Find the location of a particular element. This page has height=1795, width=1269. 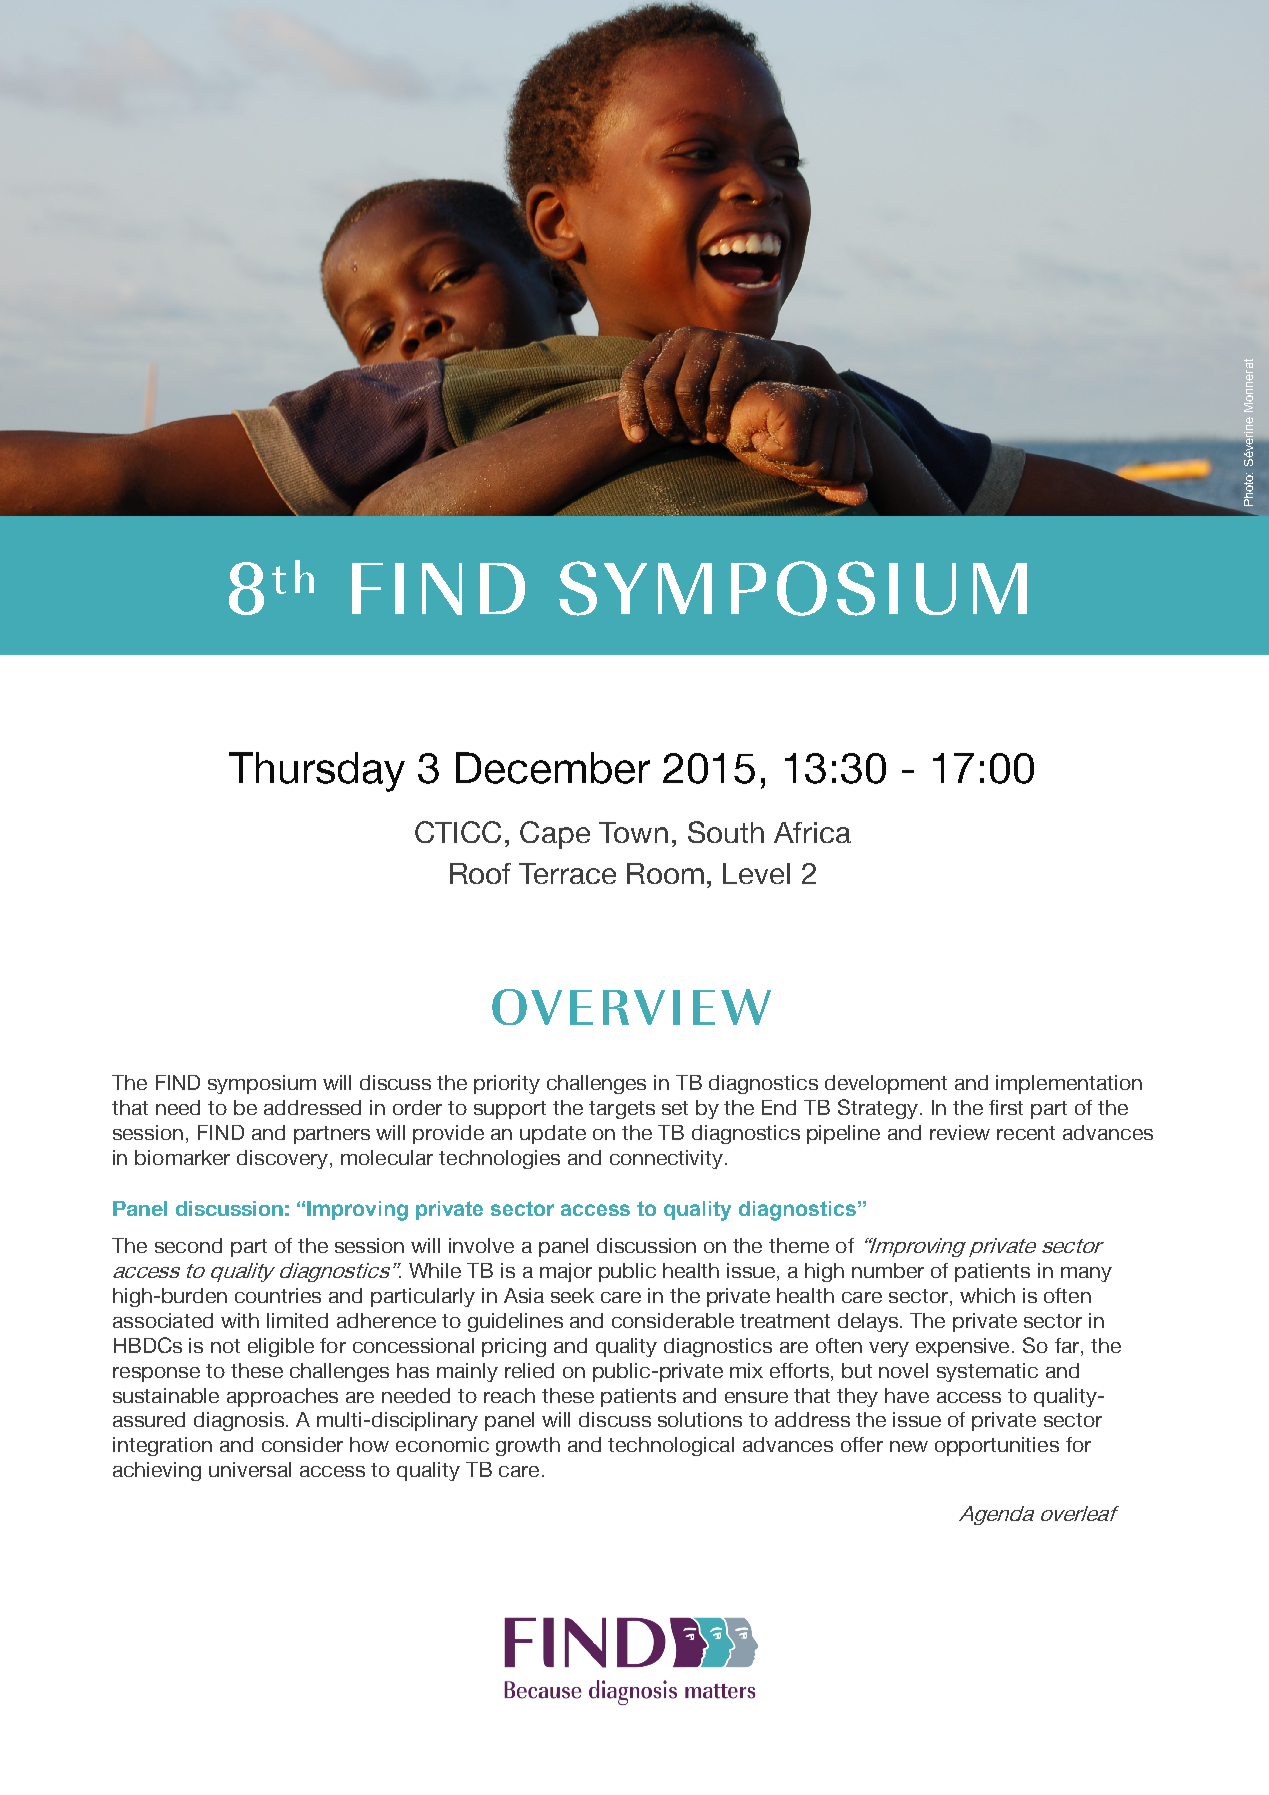

review is located at coordinates (960, 1132).
